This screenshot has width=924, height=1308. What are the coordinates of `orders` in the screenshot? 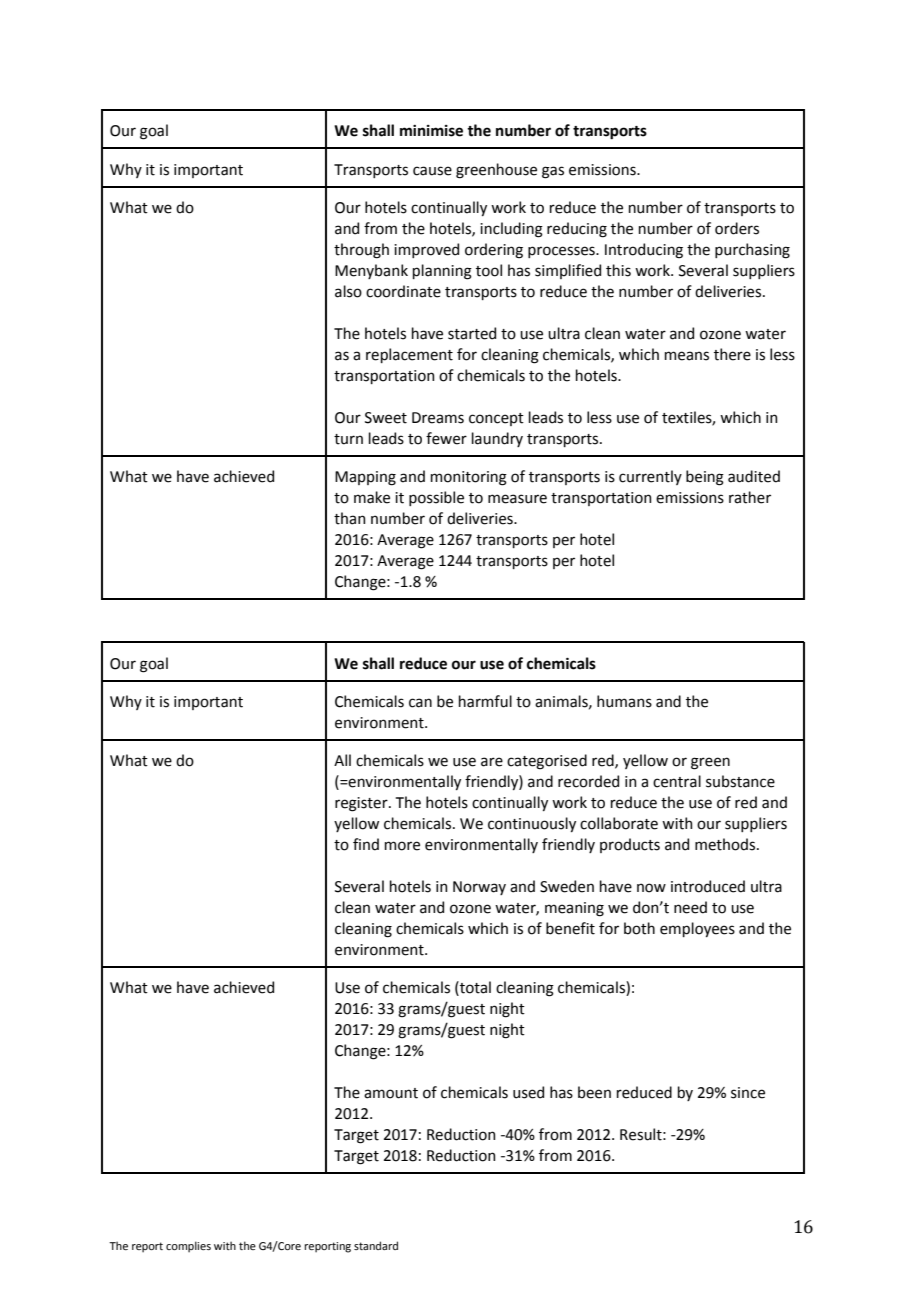 It's located at (737, 228).
